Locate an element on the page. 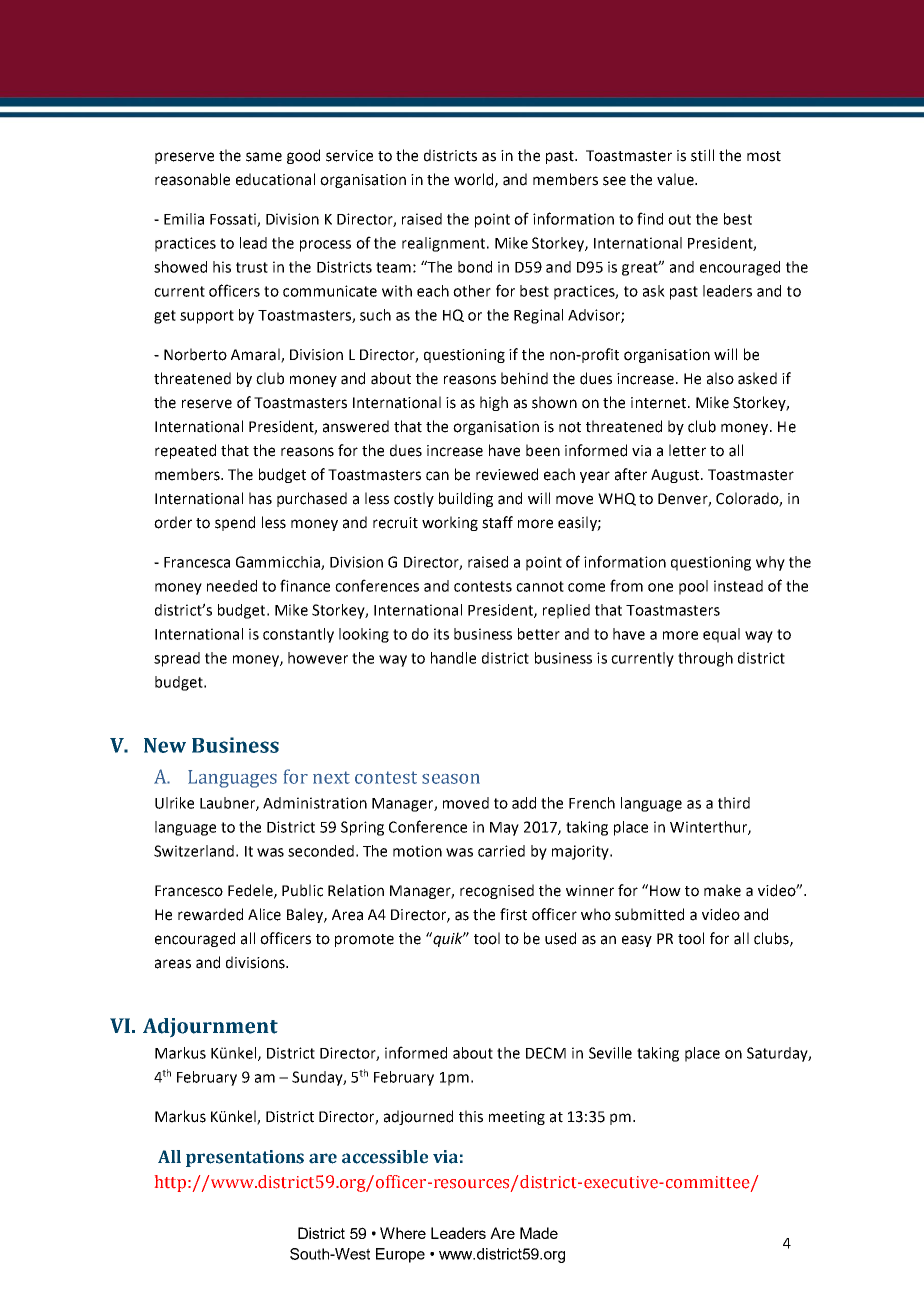  realignment is located at coordinates (445, 244).
